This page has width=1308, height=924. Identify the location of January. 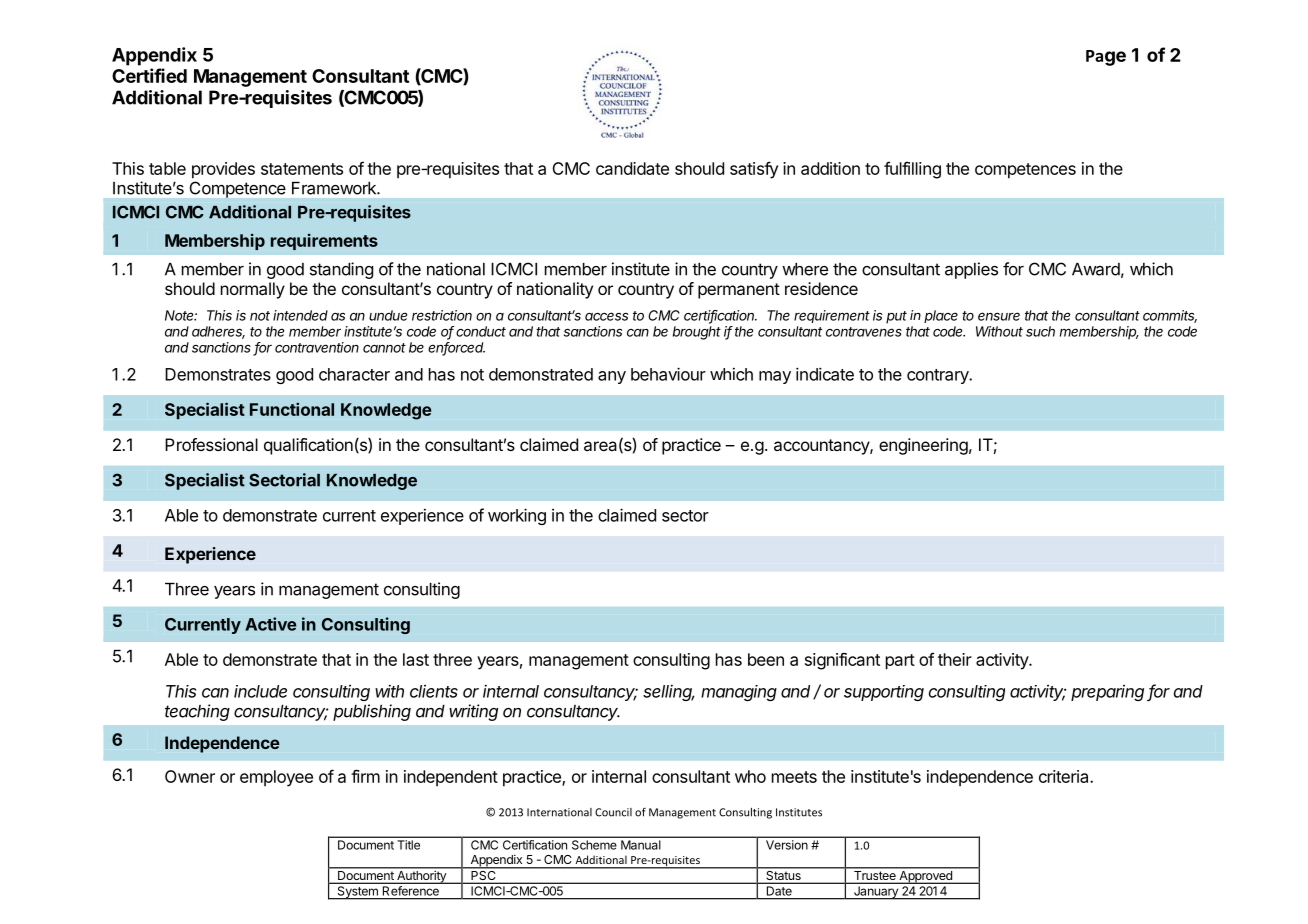
(876, 892).
